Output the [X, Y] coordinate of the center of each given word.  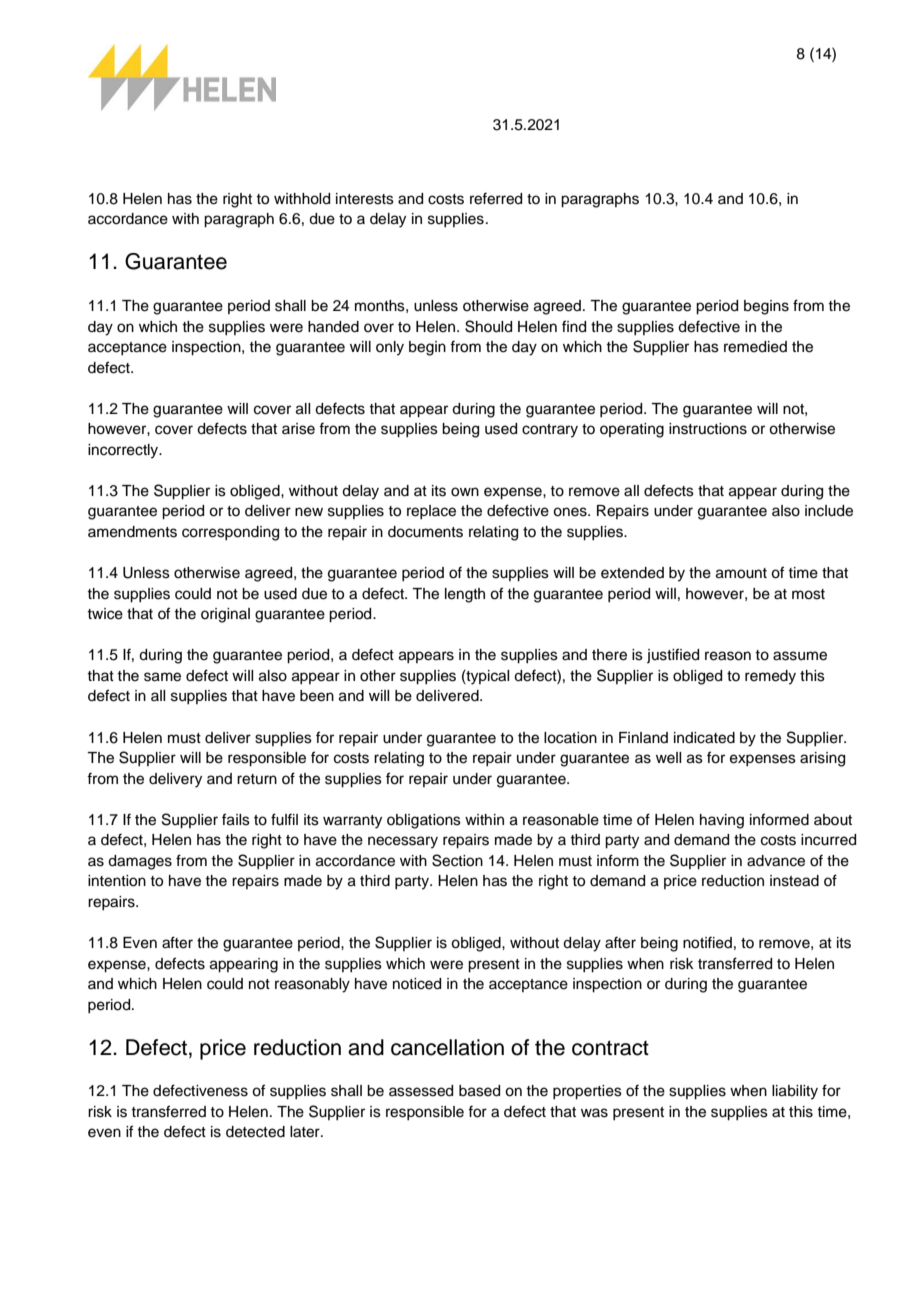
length [465, 595]
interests [365, 199]
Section [457, 860]
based [479, 1091]
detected [255, 1132]
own [465, 492]
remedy [770, 677]
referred [496, 198]
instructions [708, 429]
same [162, 677]
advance [776, 861]
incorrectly [124, 451]
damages [140, 862]
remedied [755, 347]
